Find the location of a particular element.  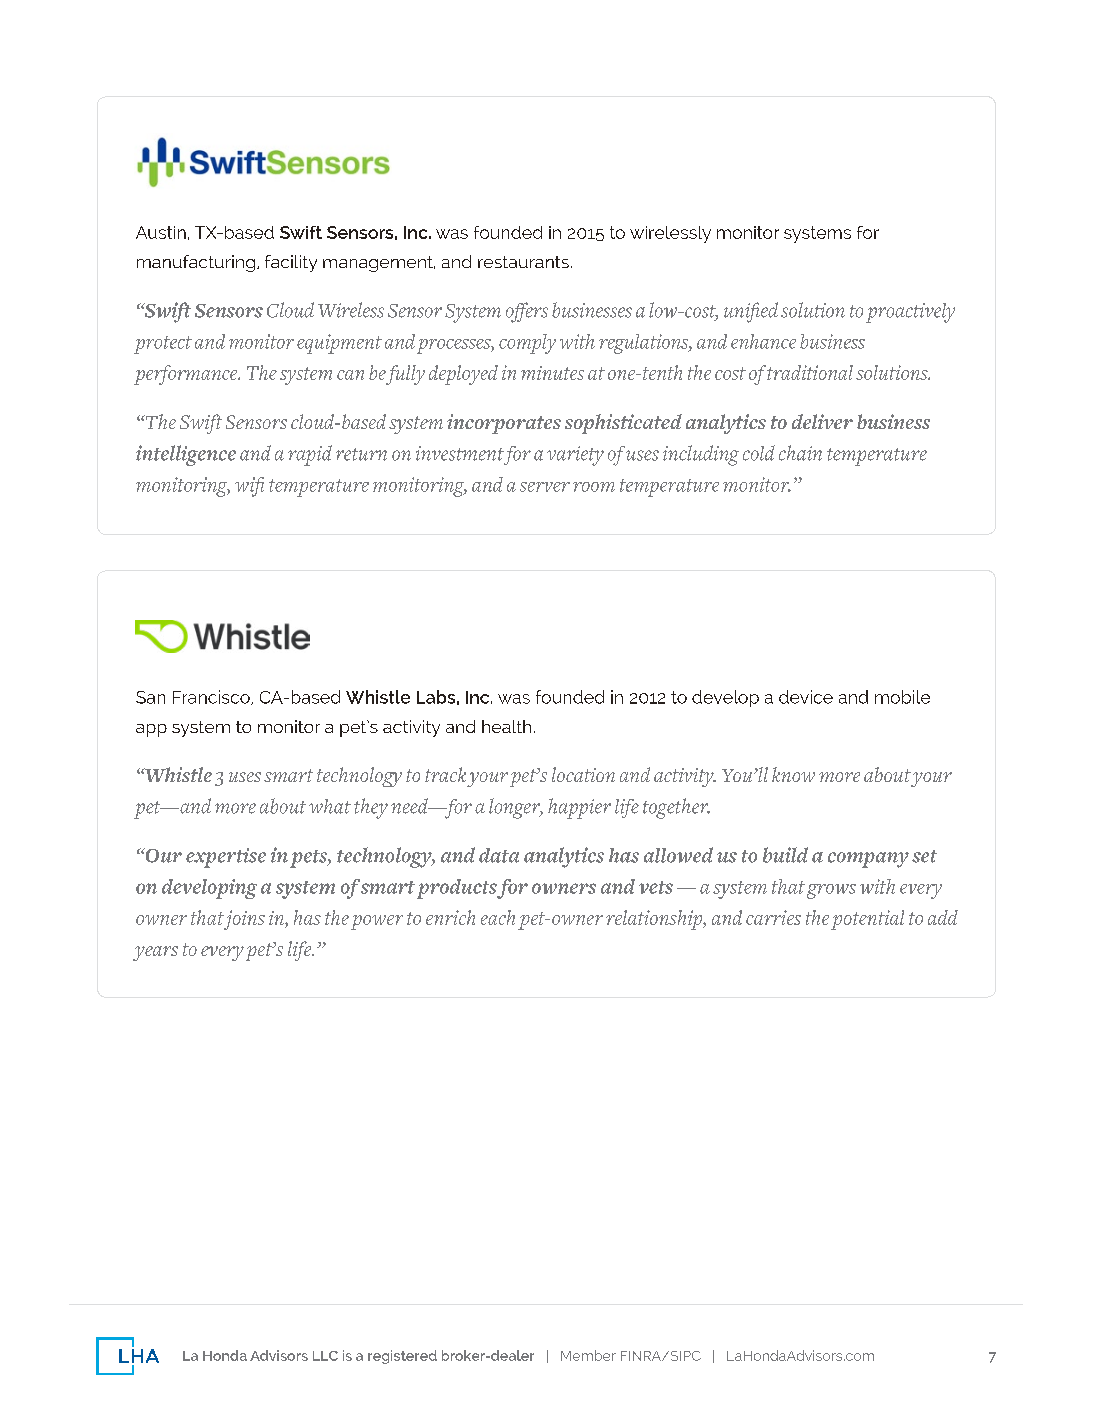

Francisco is located at coordinates (212, 697).
